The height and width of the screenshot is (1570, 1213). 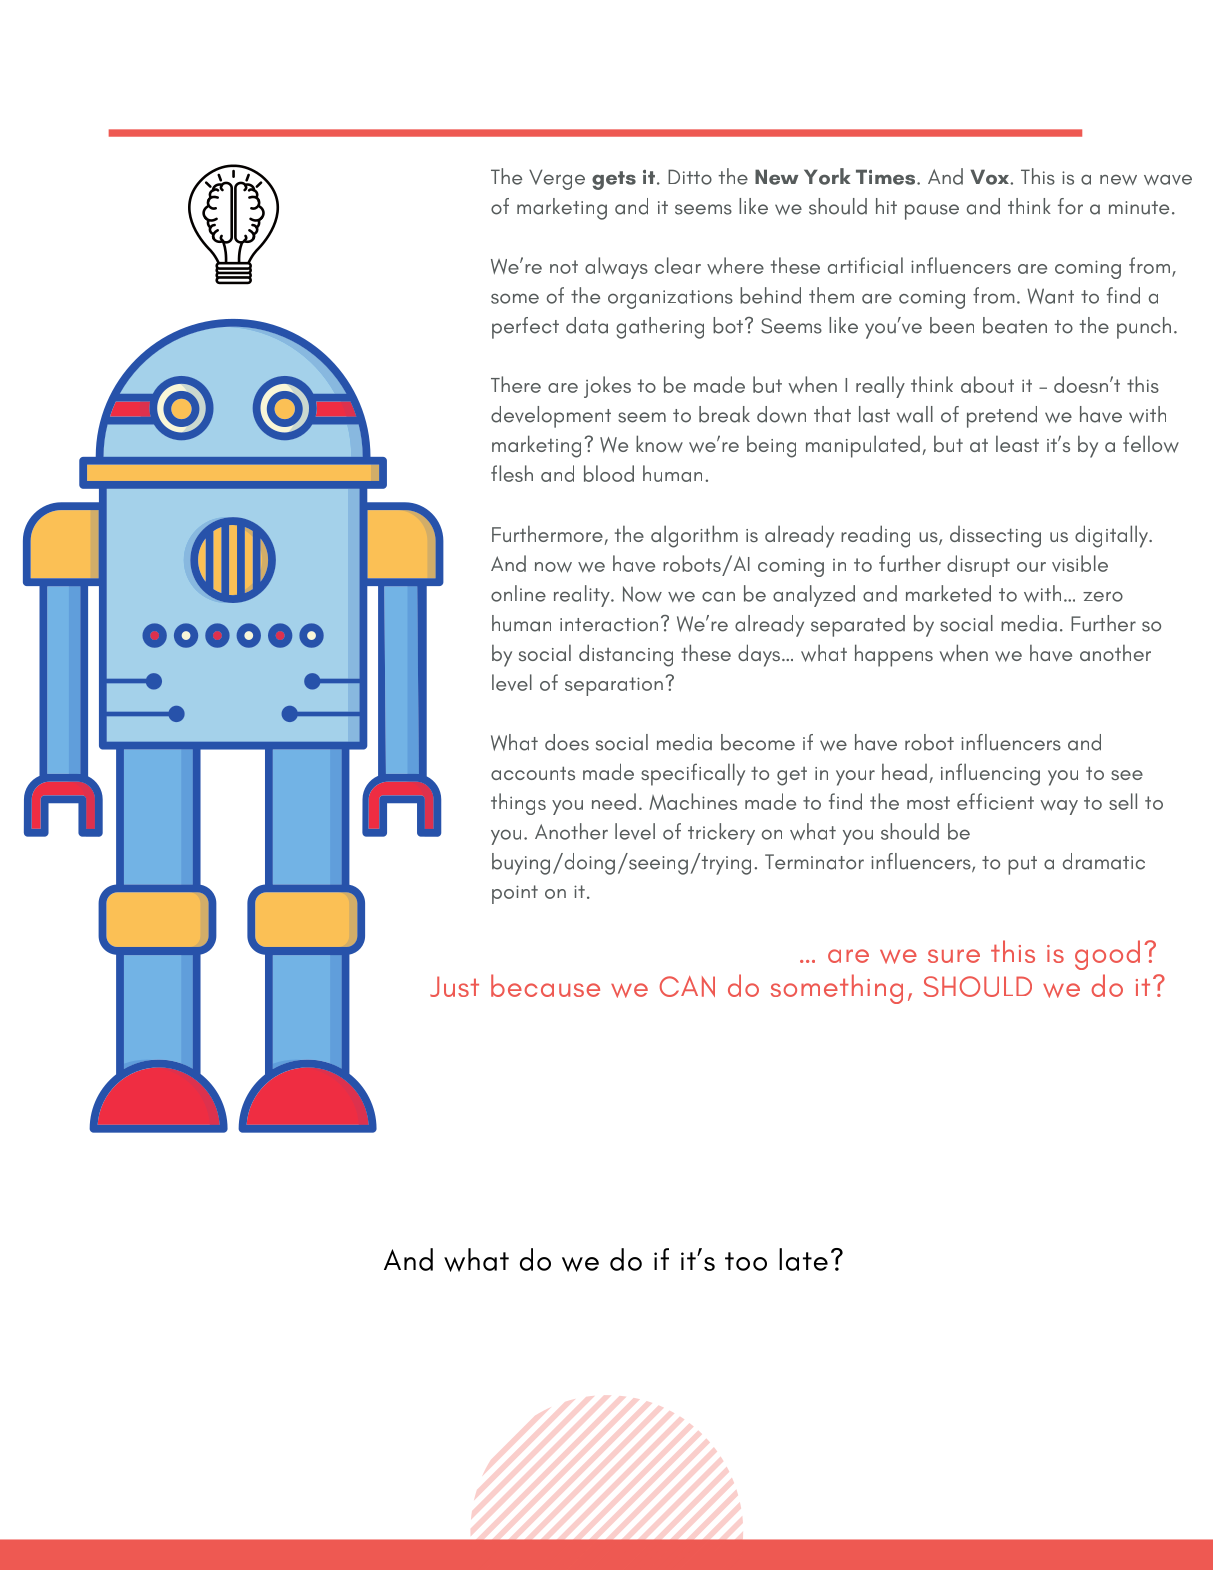 What do you see at coordinates (746, 1261) in the screenshot?
I see `too` at bounding box center [746, 1261].
